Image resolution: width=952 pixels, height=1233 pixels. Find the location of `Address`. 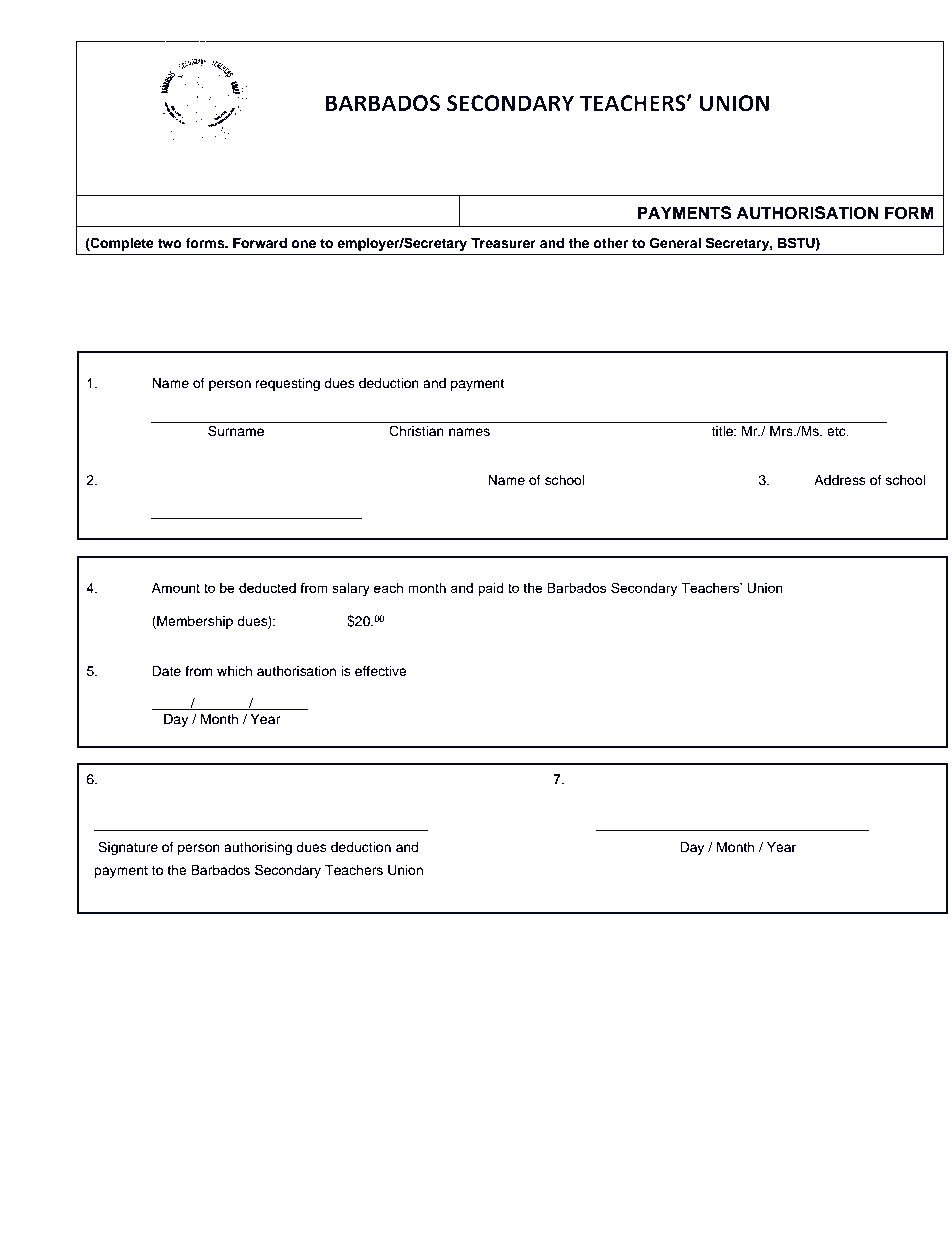

Address is located at coordinates (840, 480).
